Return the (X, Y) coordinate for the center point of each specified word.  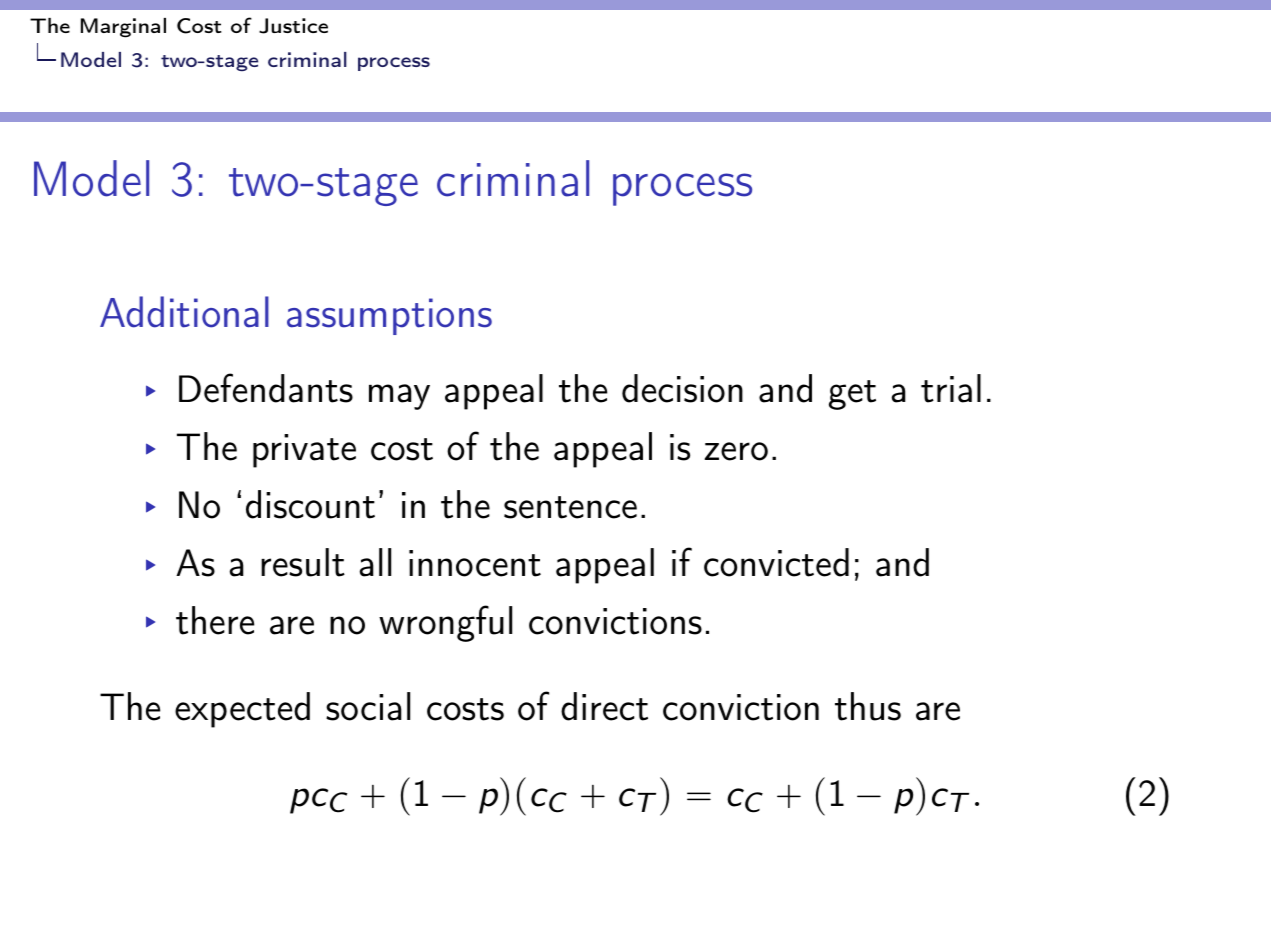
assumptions (389, 316)
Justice (293, 26)
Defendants (266, 388)
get (852, 395)
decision (682, 388)
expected (242, 710)
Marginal (123, 28)
